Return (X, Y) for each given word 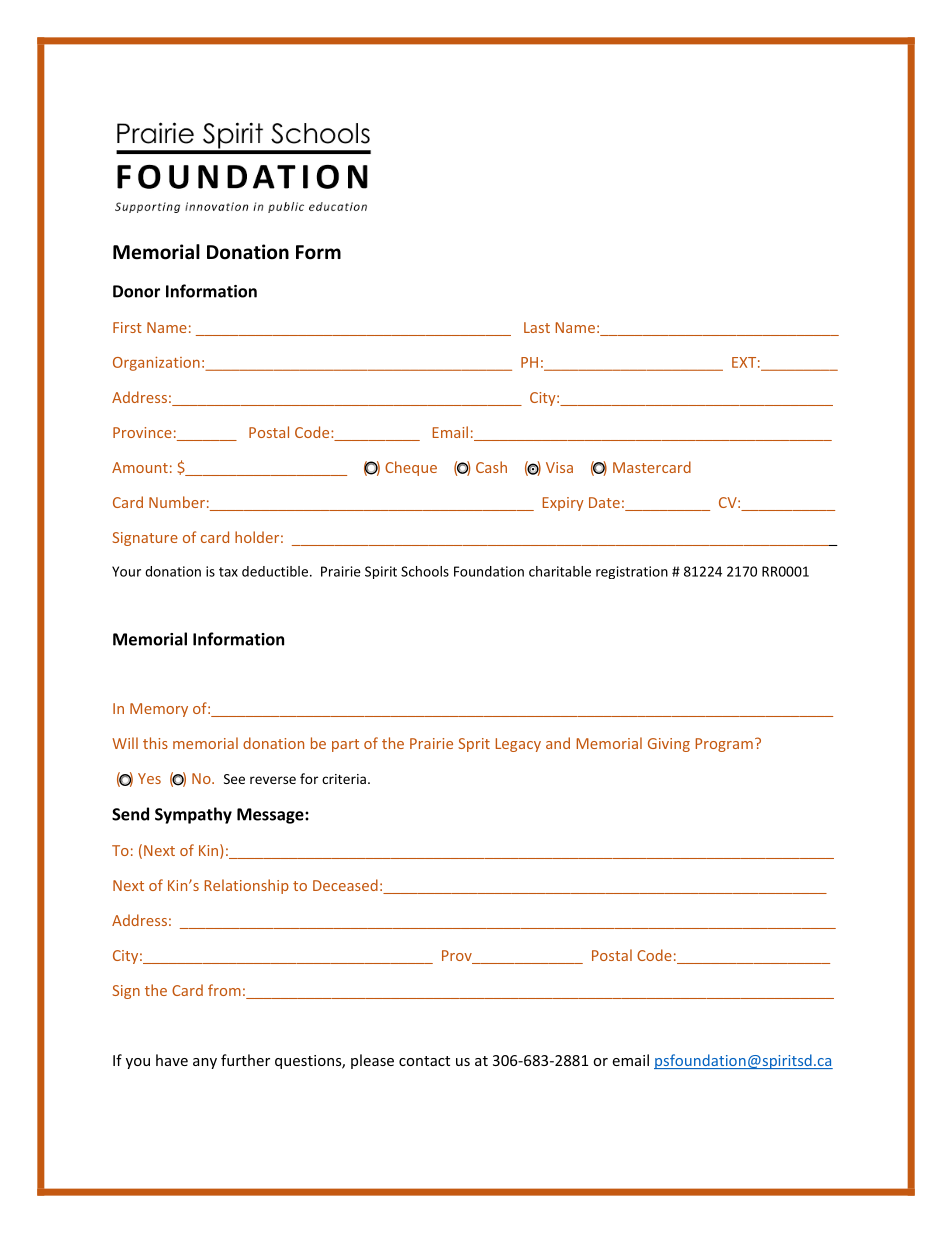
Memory (159, 710)
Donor (136, 291)
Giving (669, 745)
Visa (559, 467)
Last (537, 327)
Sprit (474, 745)
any (205, 1063)
